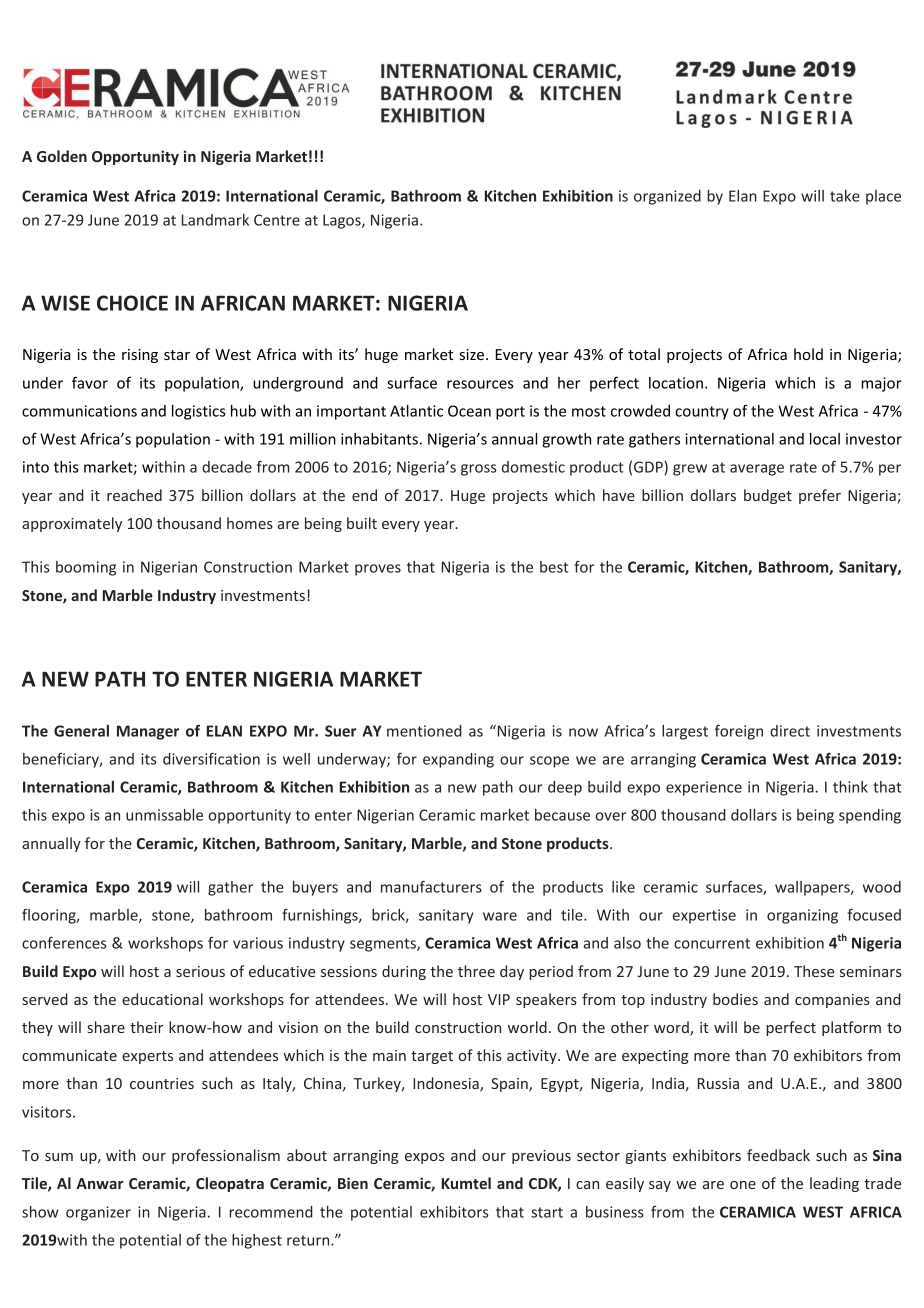 Image resolution: width=924 pixels, height=1308 pixels. I want to click on gross, so click(479, 470).
